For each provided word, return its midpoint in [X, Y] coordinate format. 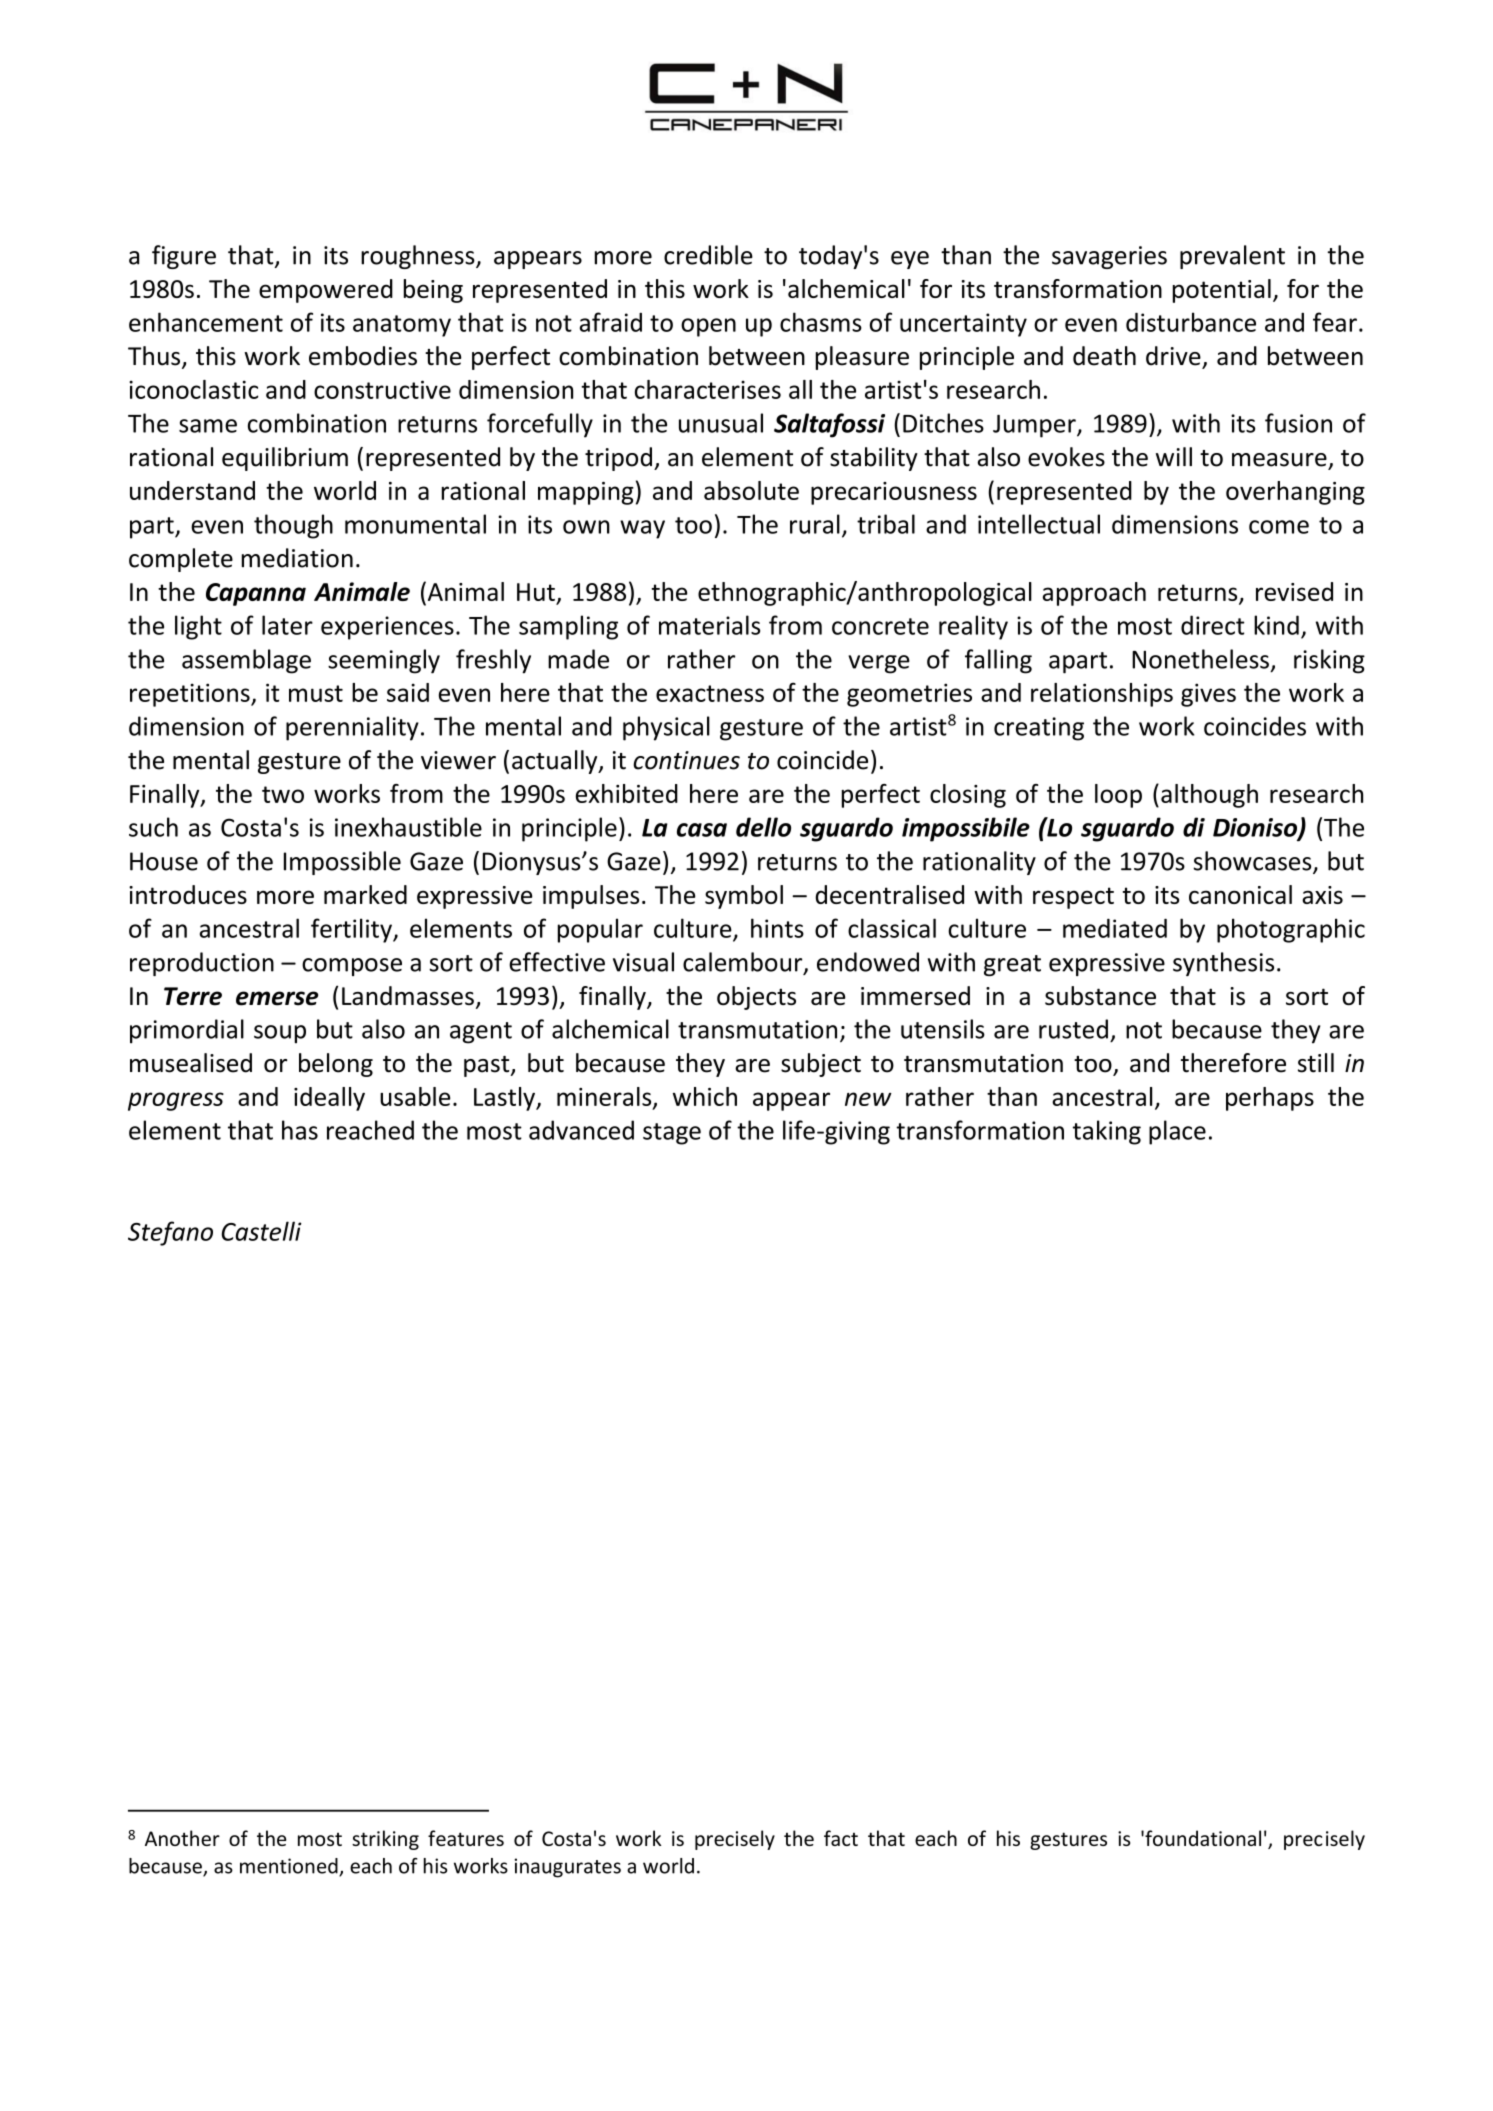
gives [1208, 695]
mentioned [290, 1867]
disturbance [1191, 322]
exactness [710, 693]
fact [841, 1838]
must [316, 693]
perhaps [1270, 1099]
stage [672, 1134]
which [705, 1096]
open [708, 327]
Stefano [170, 1233]
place [1177, 1132]
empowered [326, 291]
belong [336, 1065]
